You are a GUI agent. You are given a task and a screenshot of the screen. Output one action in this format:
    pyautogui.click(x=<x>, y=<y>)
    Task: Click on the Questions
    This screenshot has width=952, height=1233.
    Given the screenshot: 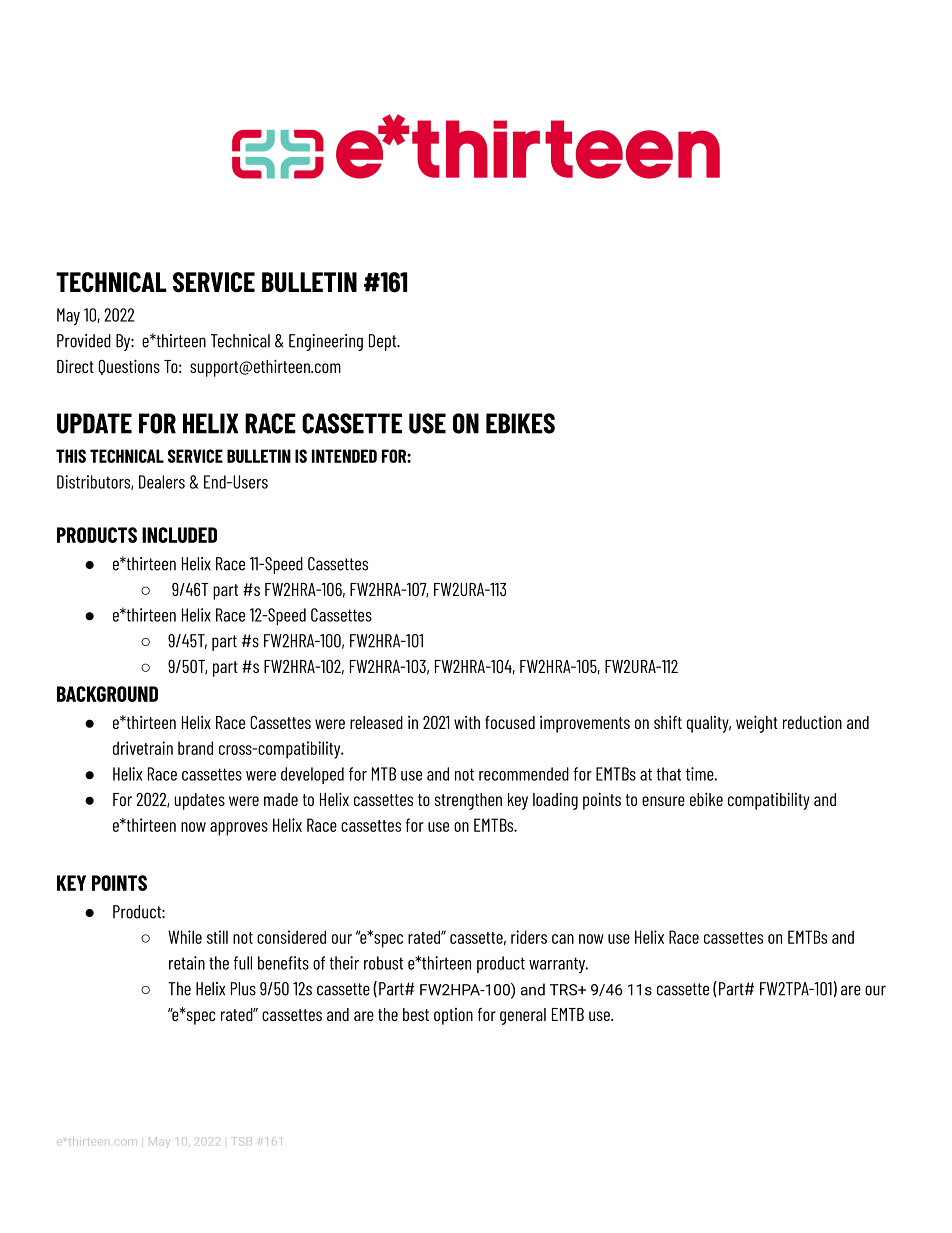 What is the action you would take?
    pyautogui.click(x=129, y=367)
